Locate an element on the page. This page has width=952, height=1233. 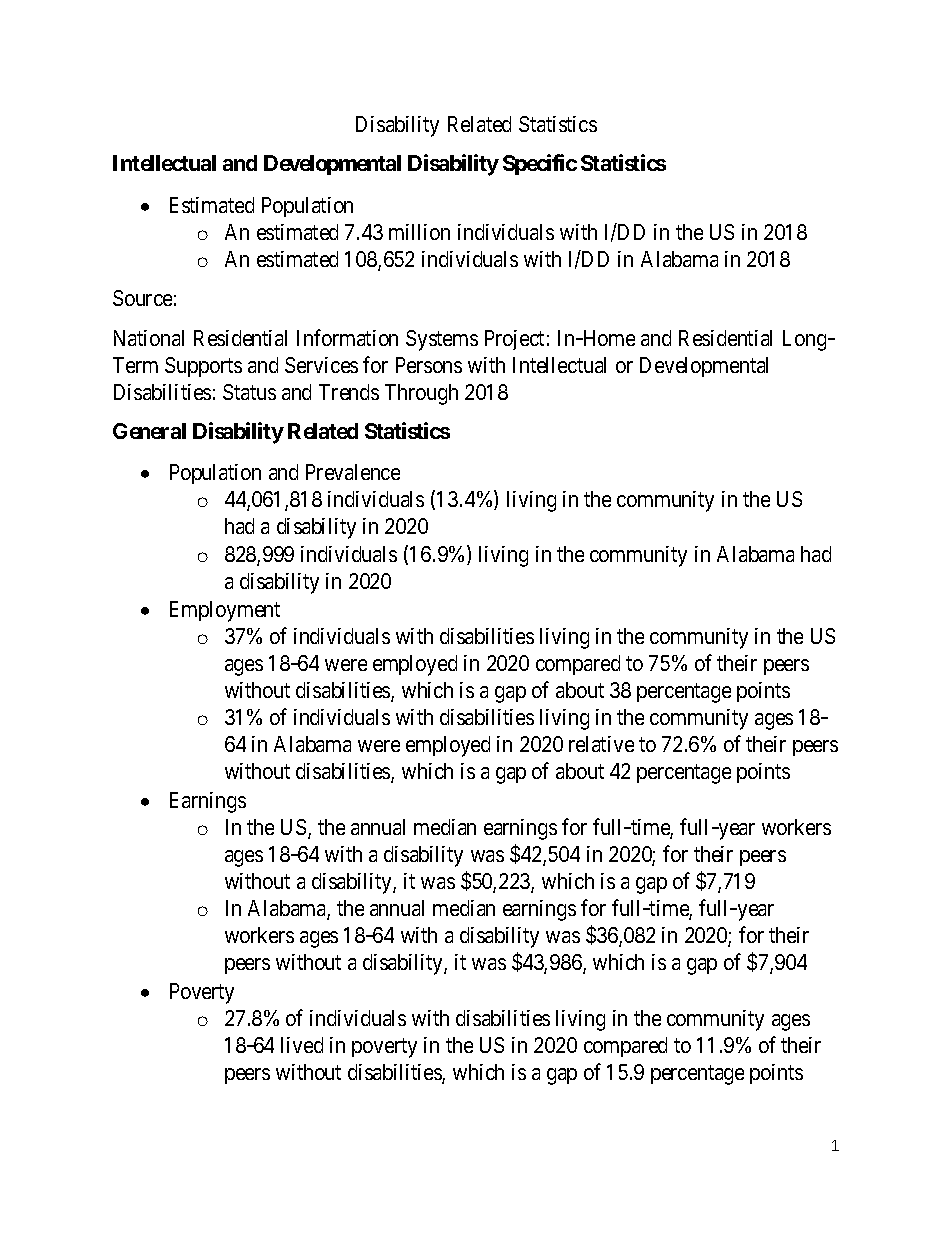
Specific is located at coordinates (540, 164).
